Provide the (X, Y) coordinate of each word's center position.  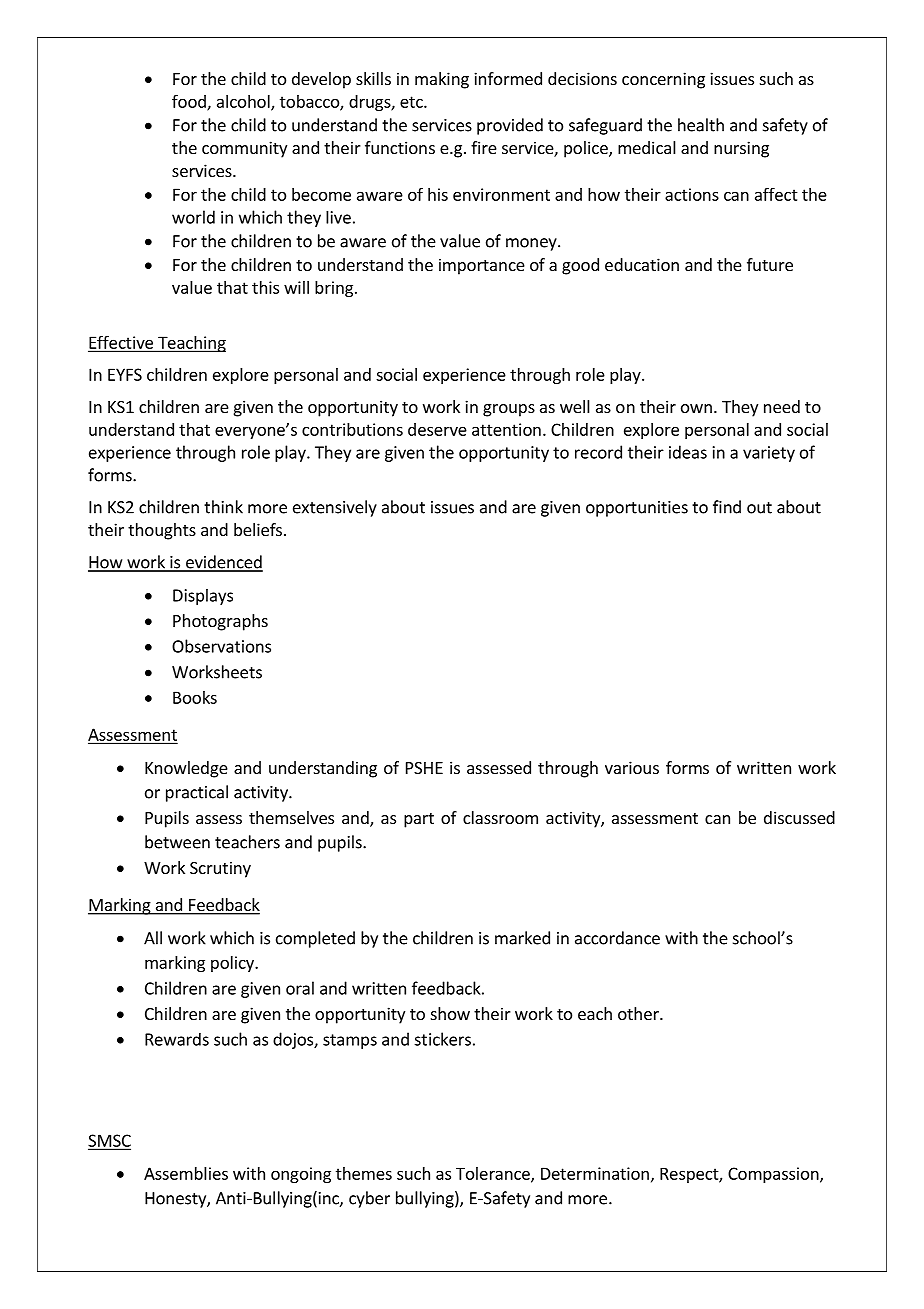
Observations (221, 646)
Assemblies (186, 1173)
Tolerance (494, 1174)
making (442, 80)
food (190, 102)
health (701, 125)
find (727, 507)
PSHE (424, 768)
